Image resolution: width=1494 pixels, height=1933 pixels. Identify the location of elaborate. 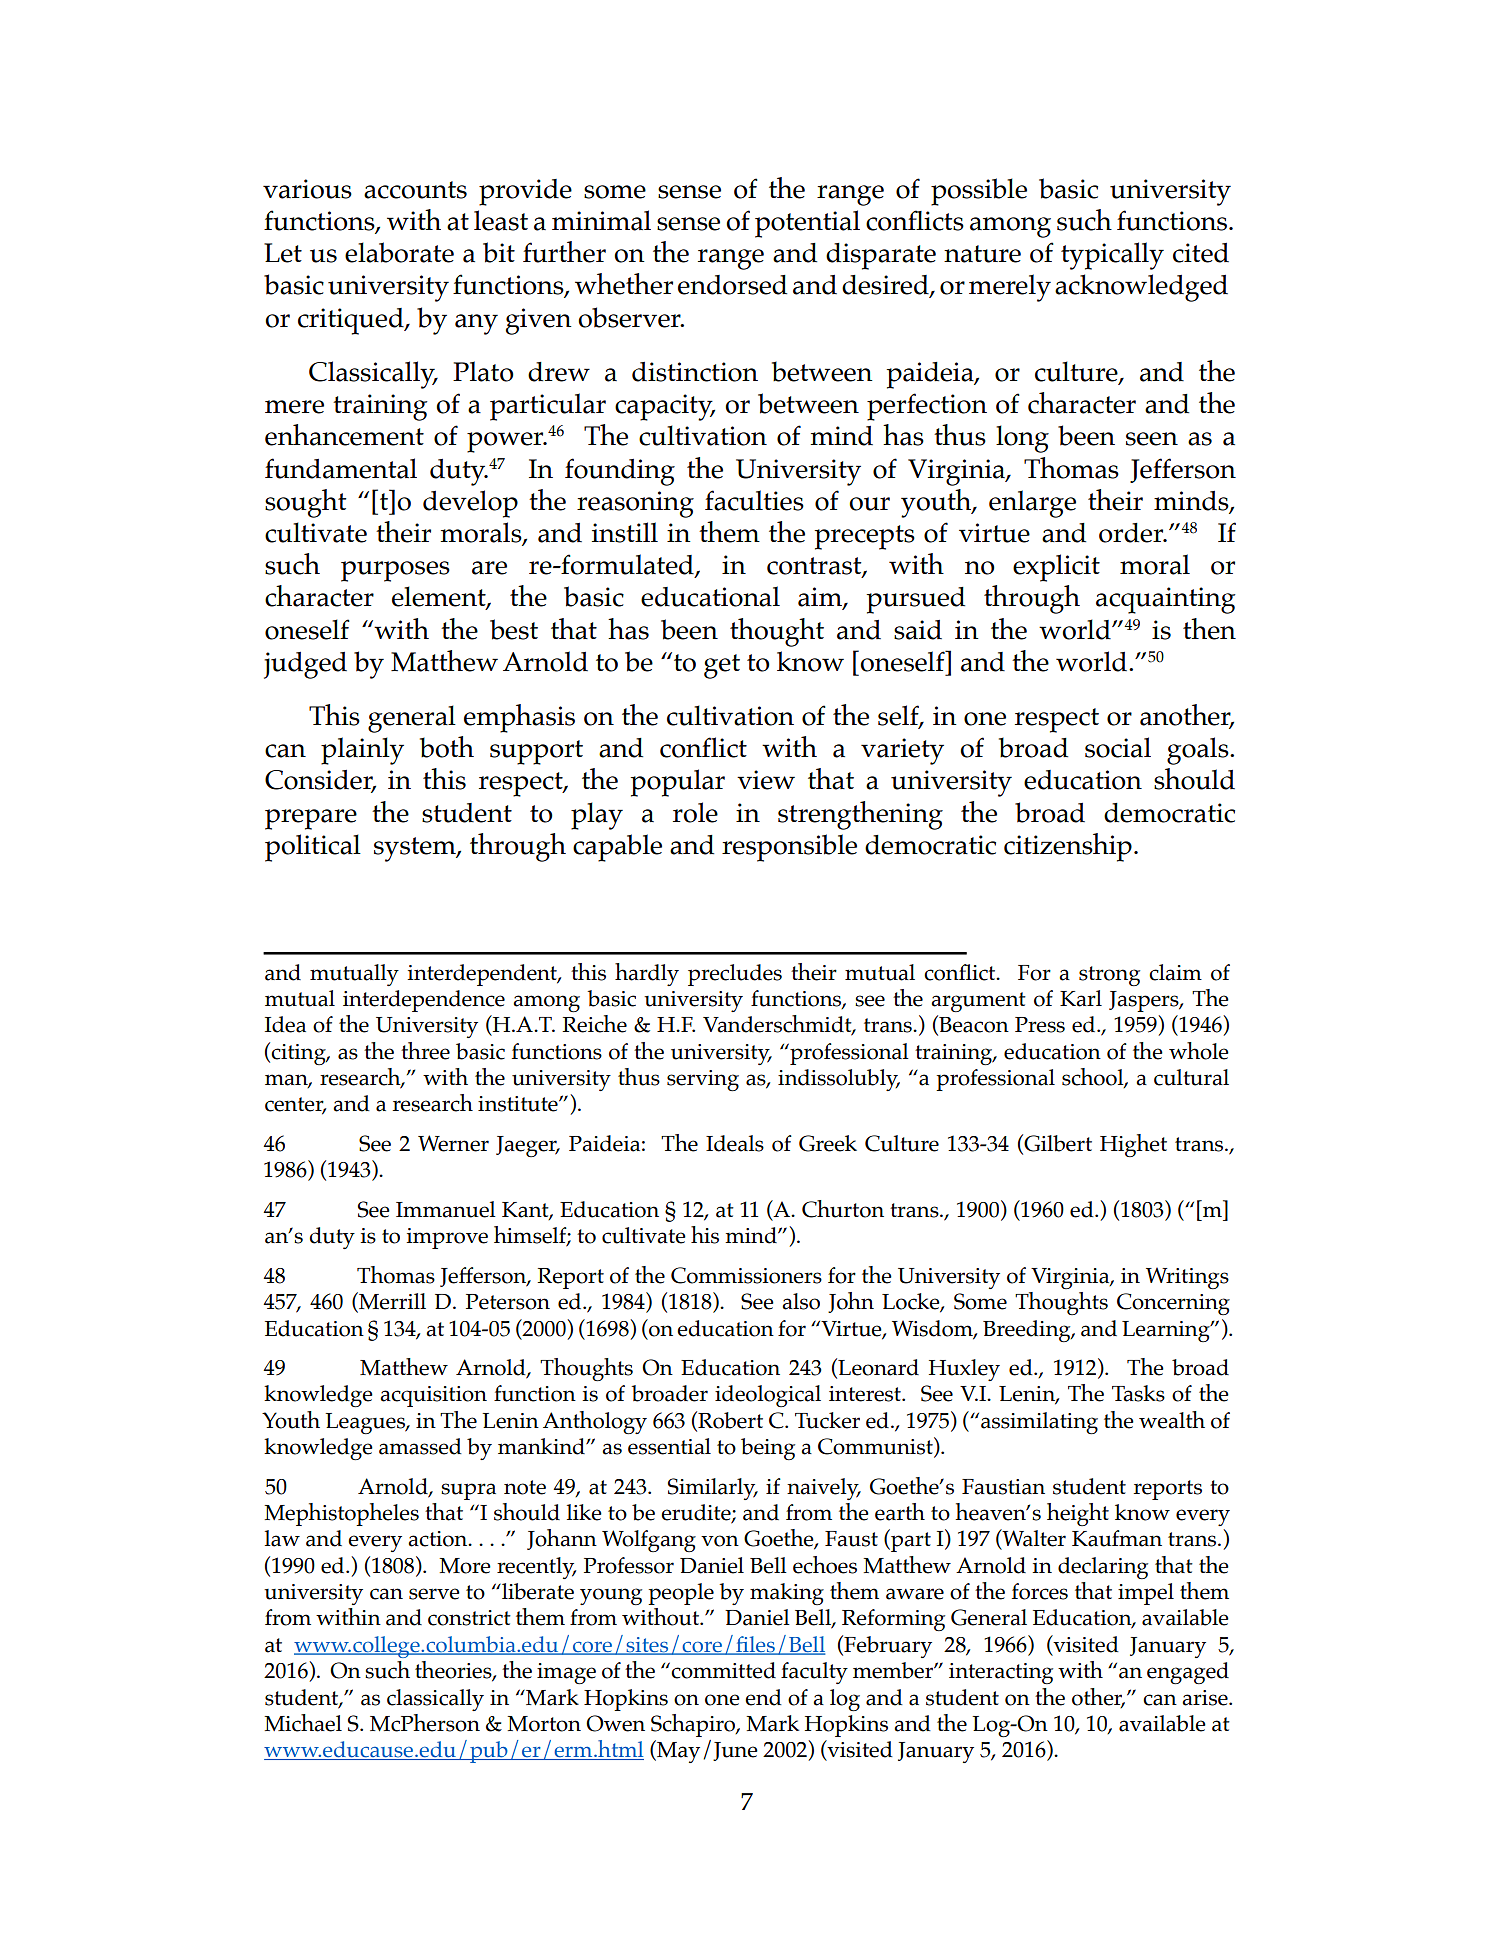
(399, 252).
